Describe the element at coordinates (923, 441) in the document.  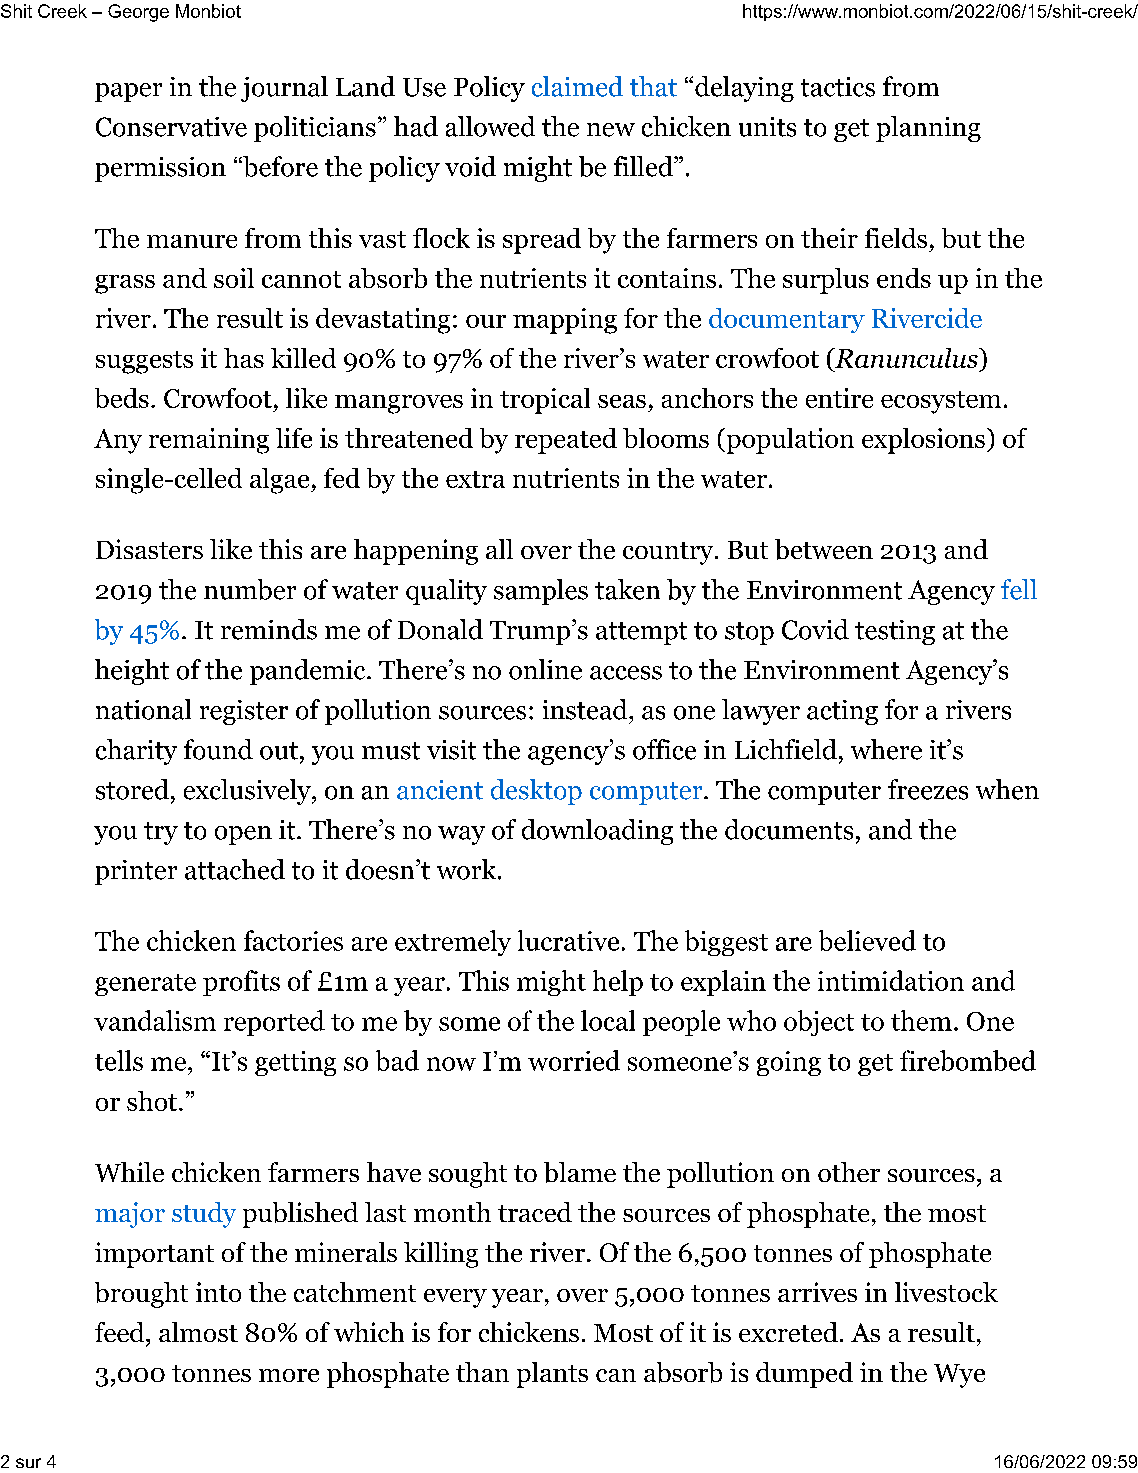
I see `explosions` at that location.
